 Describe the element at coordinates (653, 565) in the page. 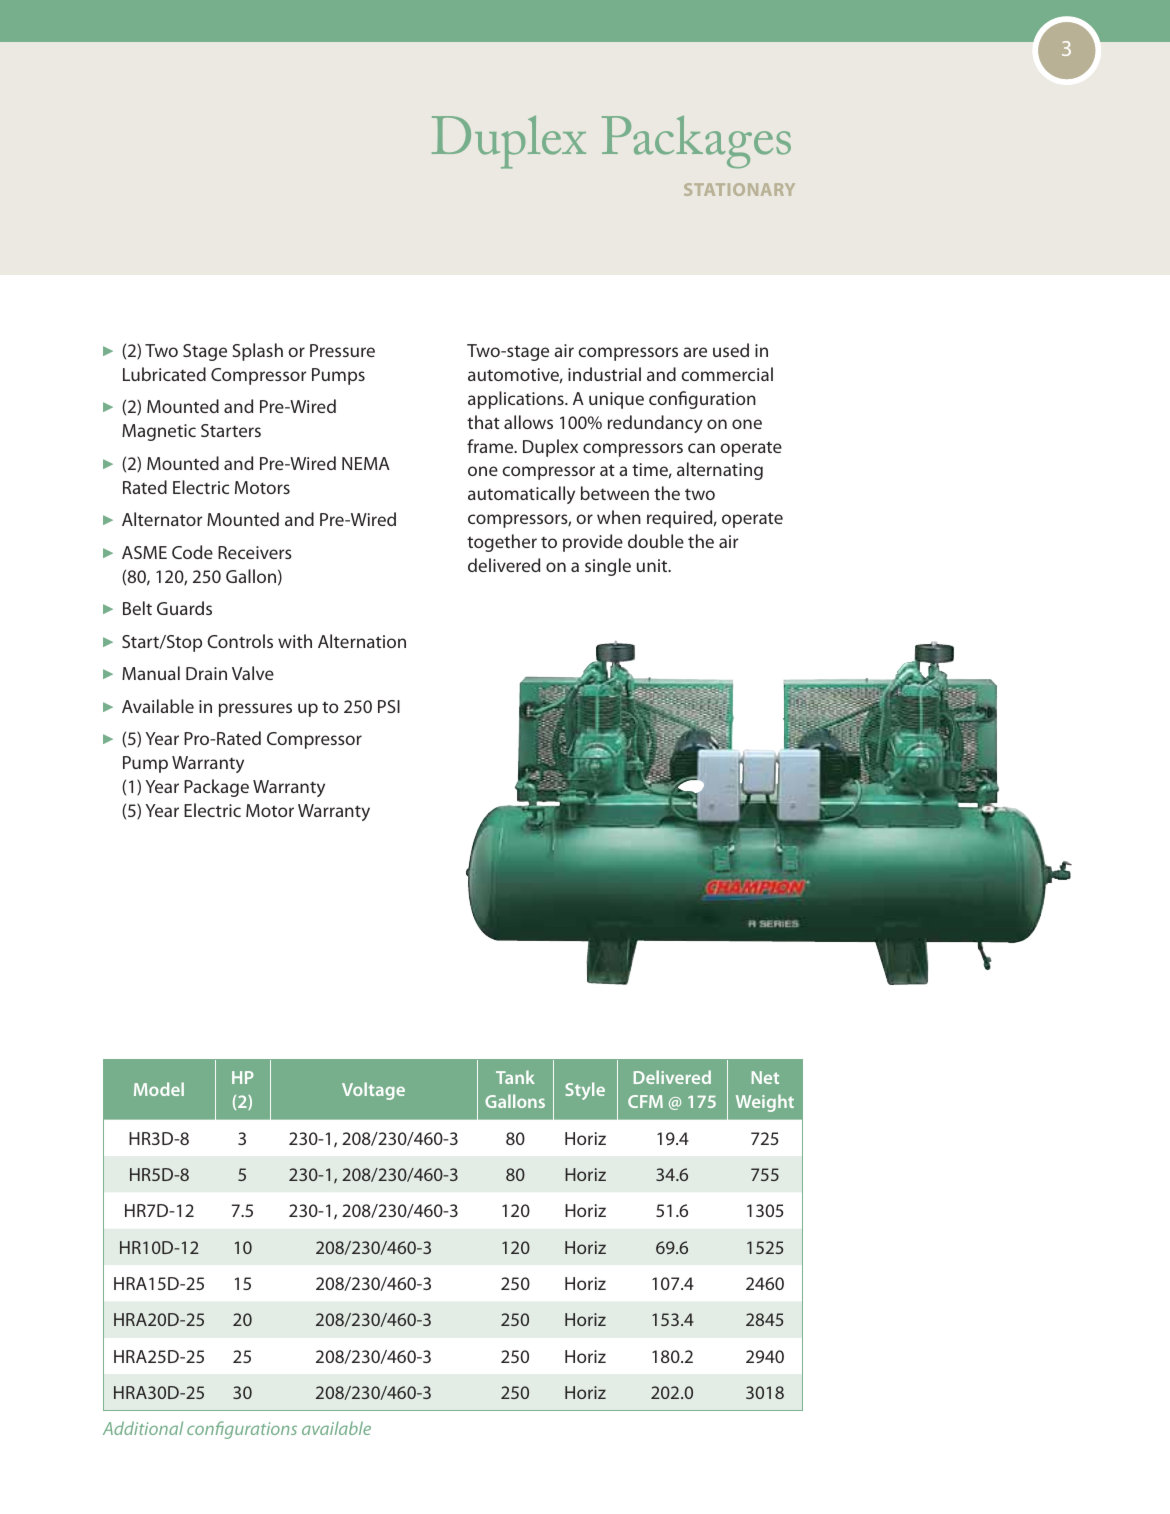

I see `unit` at that location.
